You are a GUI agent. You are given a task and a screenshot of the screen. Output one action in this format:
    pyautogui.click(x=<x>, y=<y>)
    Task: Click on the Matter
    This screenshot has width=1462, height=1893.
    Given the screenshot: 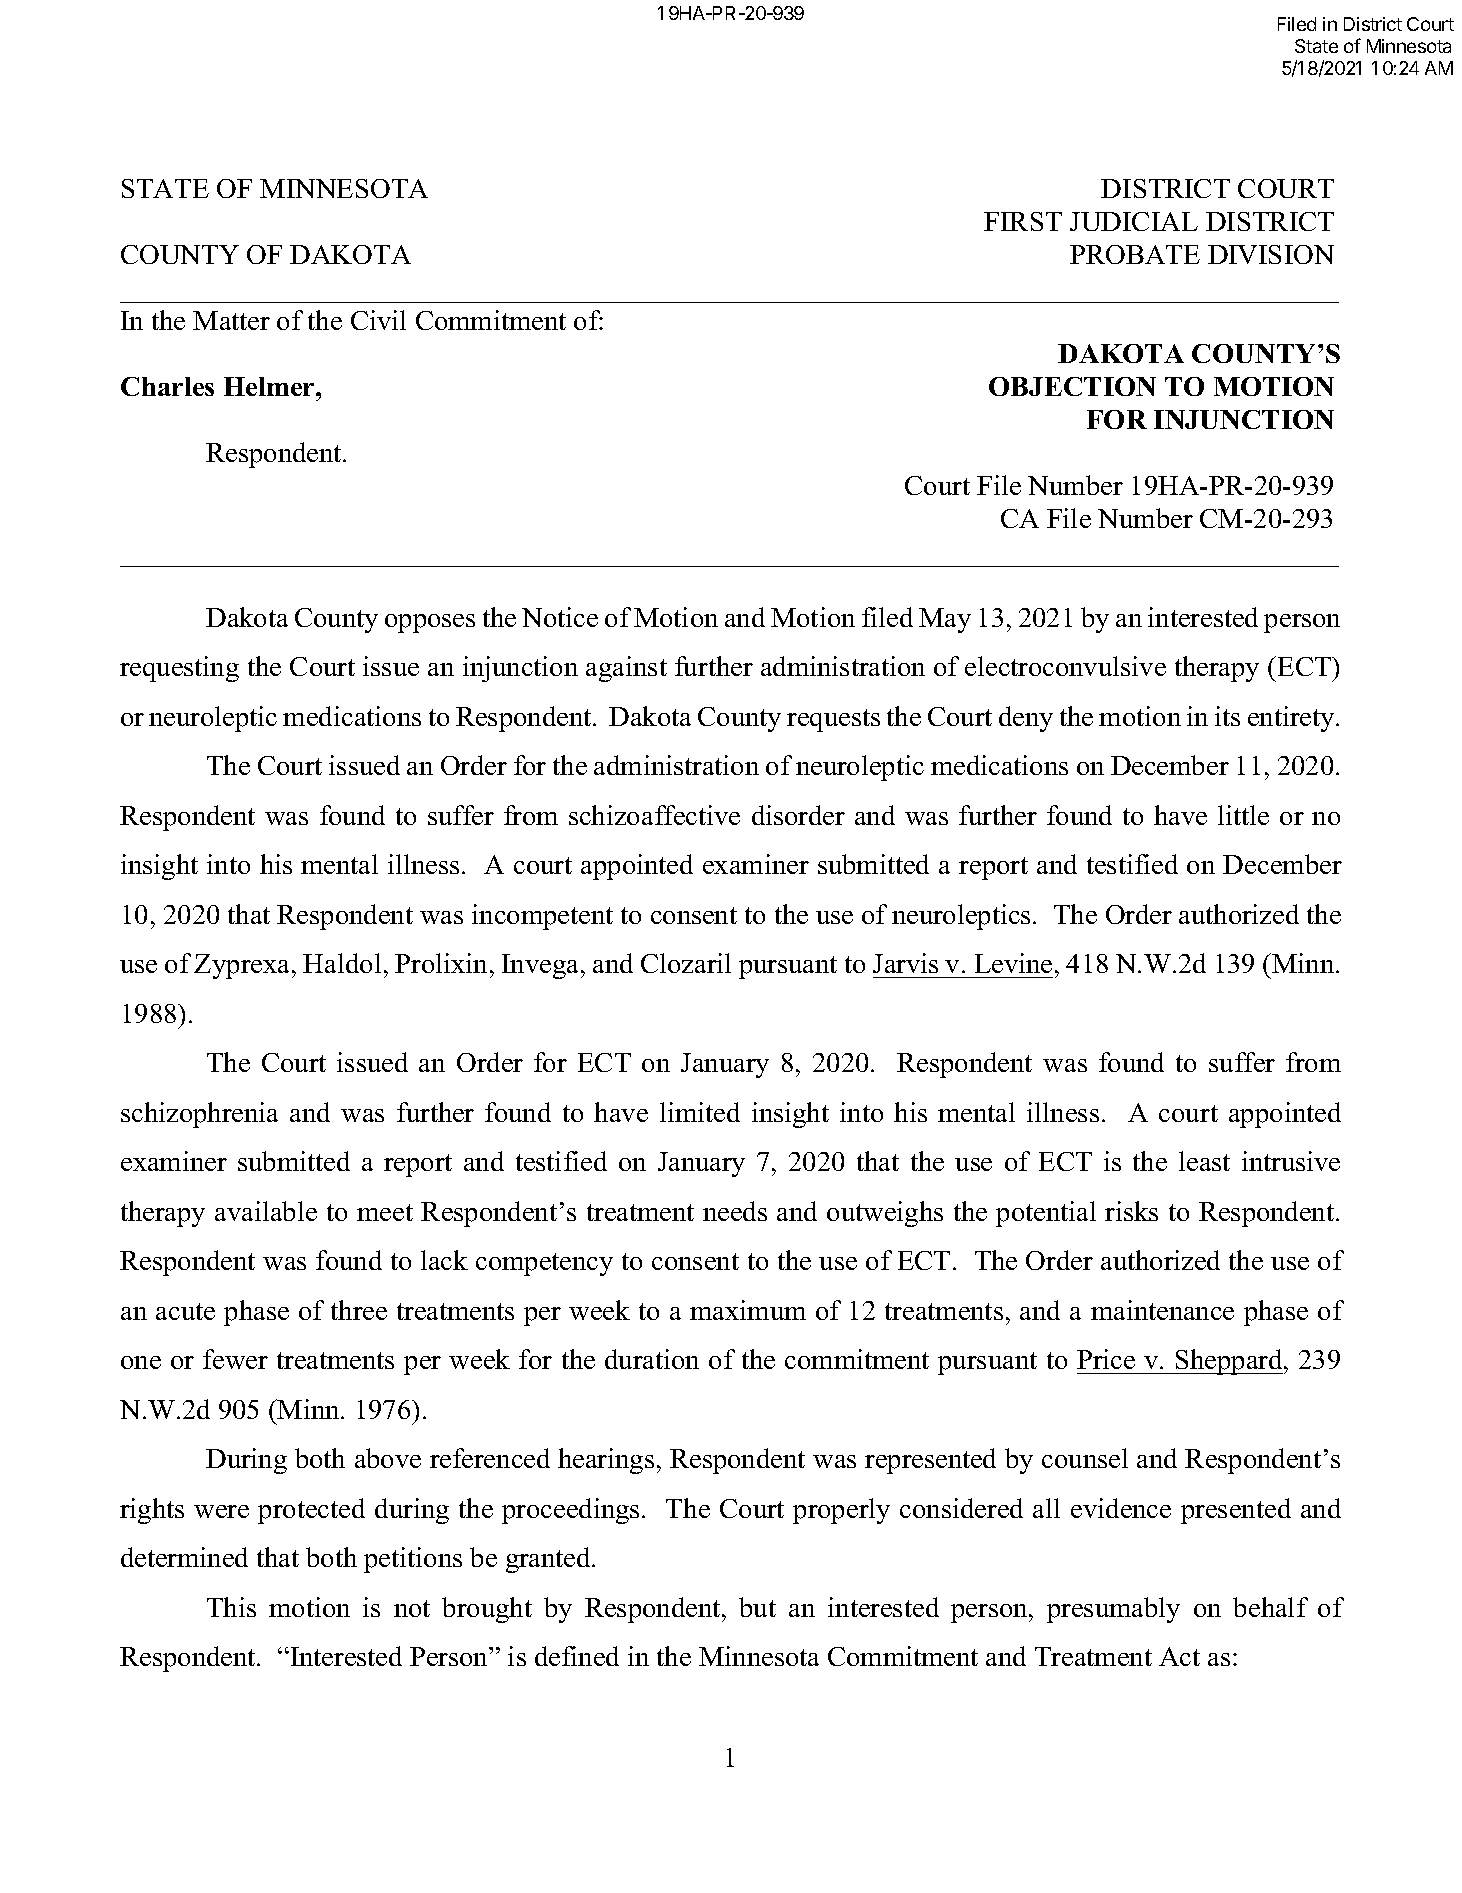 What is the action you would take?
    pyautogui.click(x=231, y=320)
